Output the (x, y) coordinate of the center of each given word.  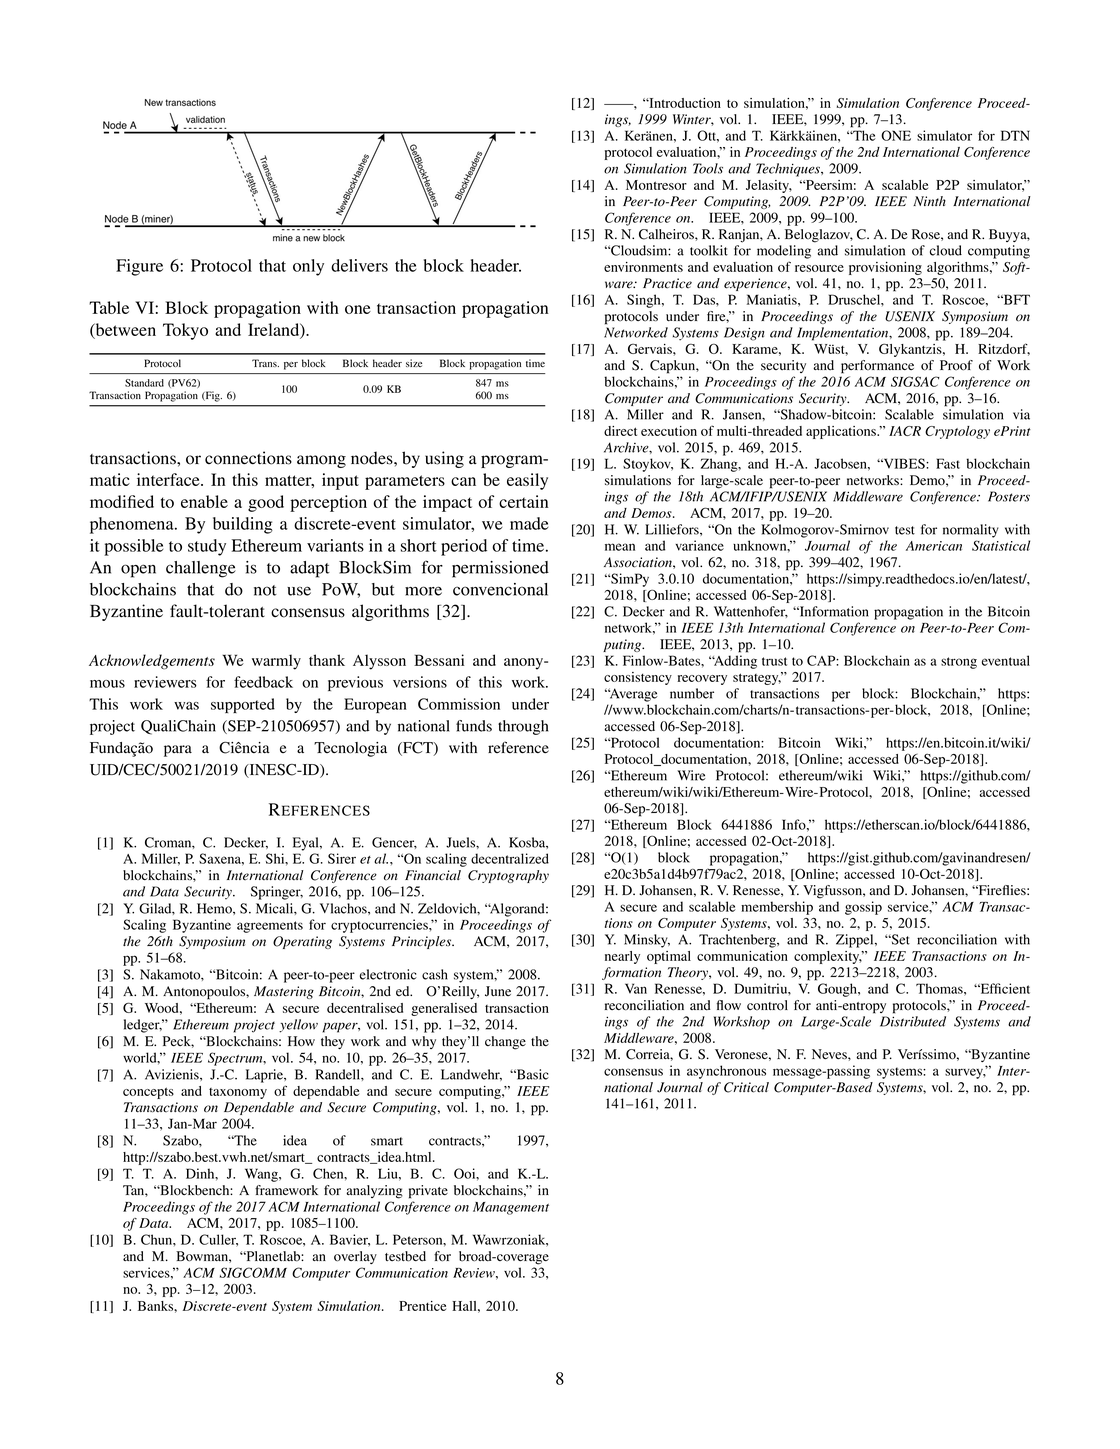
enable (204, 501)
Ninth (929, 201)
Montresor (656, 185)
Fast (948, 463)
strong (959, 663)
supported (243, 705)
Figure (139, 267)
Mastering (284, 992)
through (523, 727)
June (498, 991)
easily (527, 481)
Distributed (913, 1021)
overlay (355, 1257)
